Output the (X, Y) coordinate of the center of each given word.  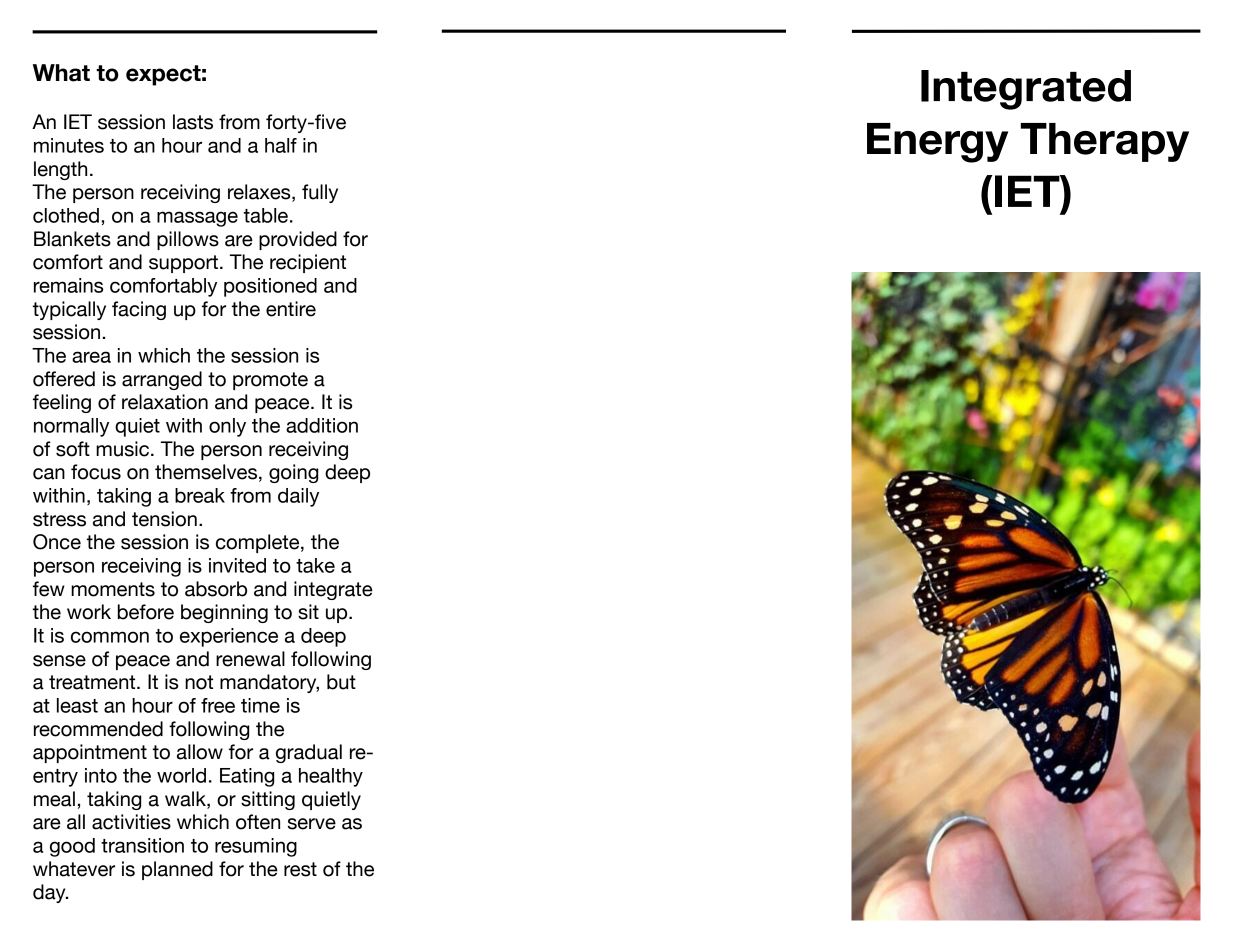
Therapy (1105, 142)
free (218, 705)
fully (320, 193)
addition (322, 425)
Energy (937, 143)
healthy (331, 777)
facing (139, 310)
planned (177, 870)
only (227, 427)
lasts (193, 122)
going (293, 473)
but (341, 682)
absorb (216, 589)
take (315, 565)
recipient (308, 263)
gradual (309, 753)
